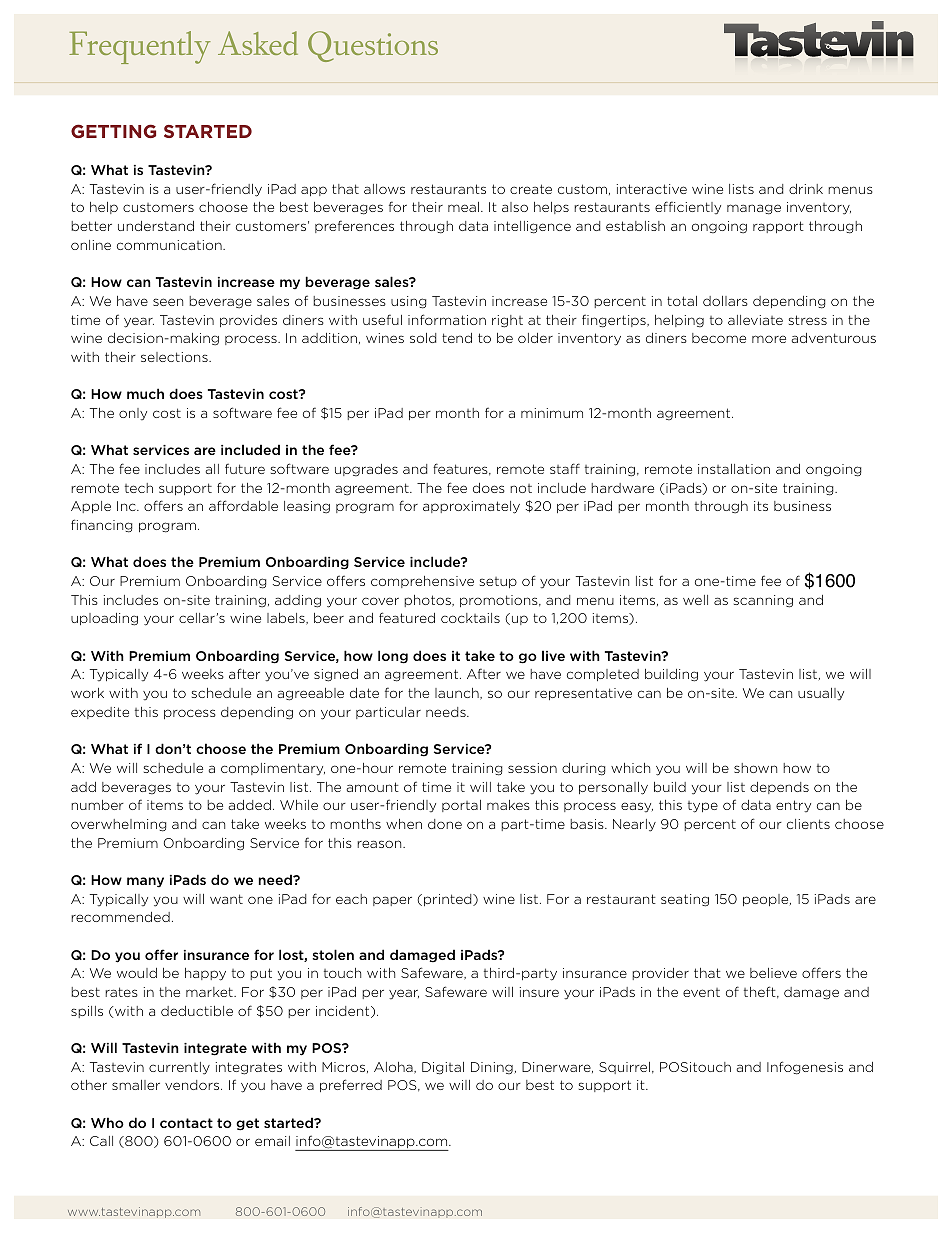 This screenshot has height=1233, width=952. I want to click on event, so click(701, 992).
